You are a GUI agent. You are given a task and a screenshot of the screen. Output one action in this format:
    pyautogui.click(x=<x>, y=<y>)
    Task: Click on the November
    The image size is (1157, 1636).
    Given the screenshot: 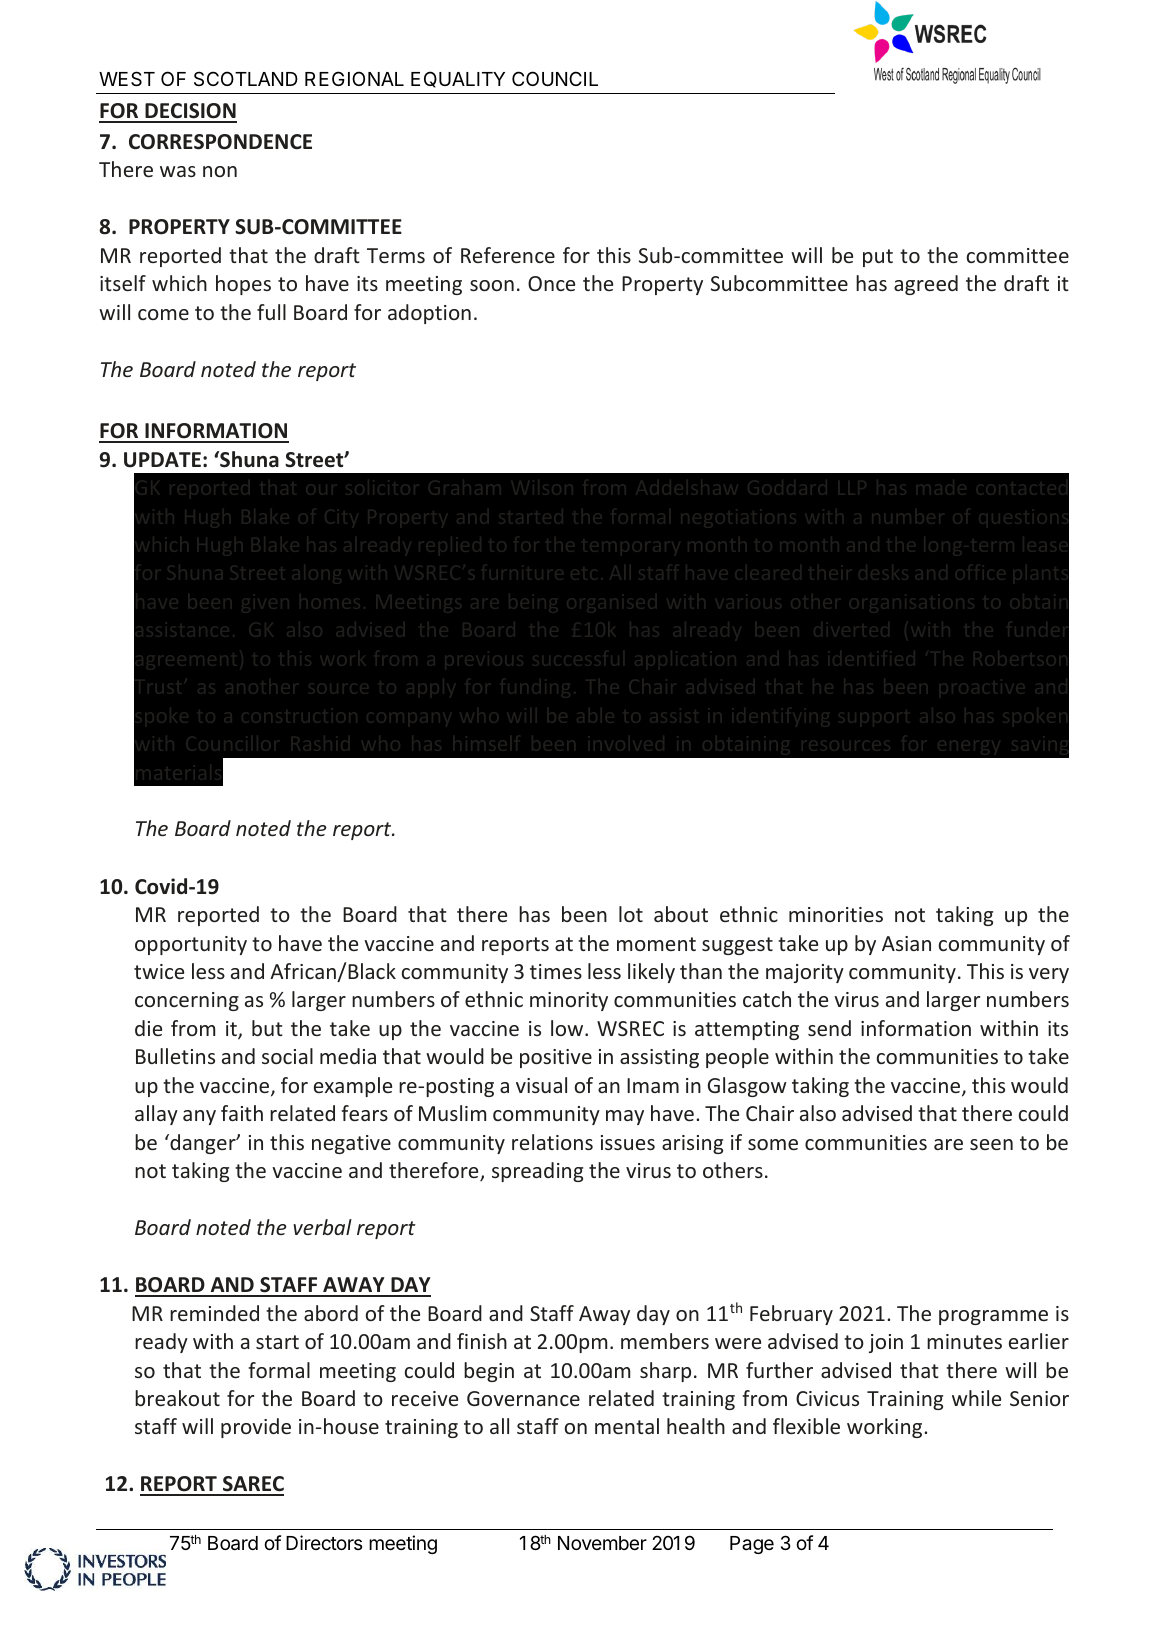 What is the action you would take?
    pyautogui.click(x=602, y=1543)
